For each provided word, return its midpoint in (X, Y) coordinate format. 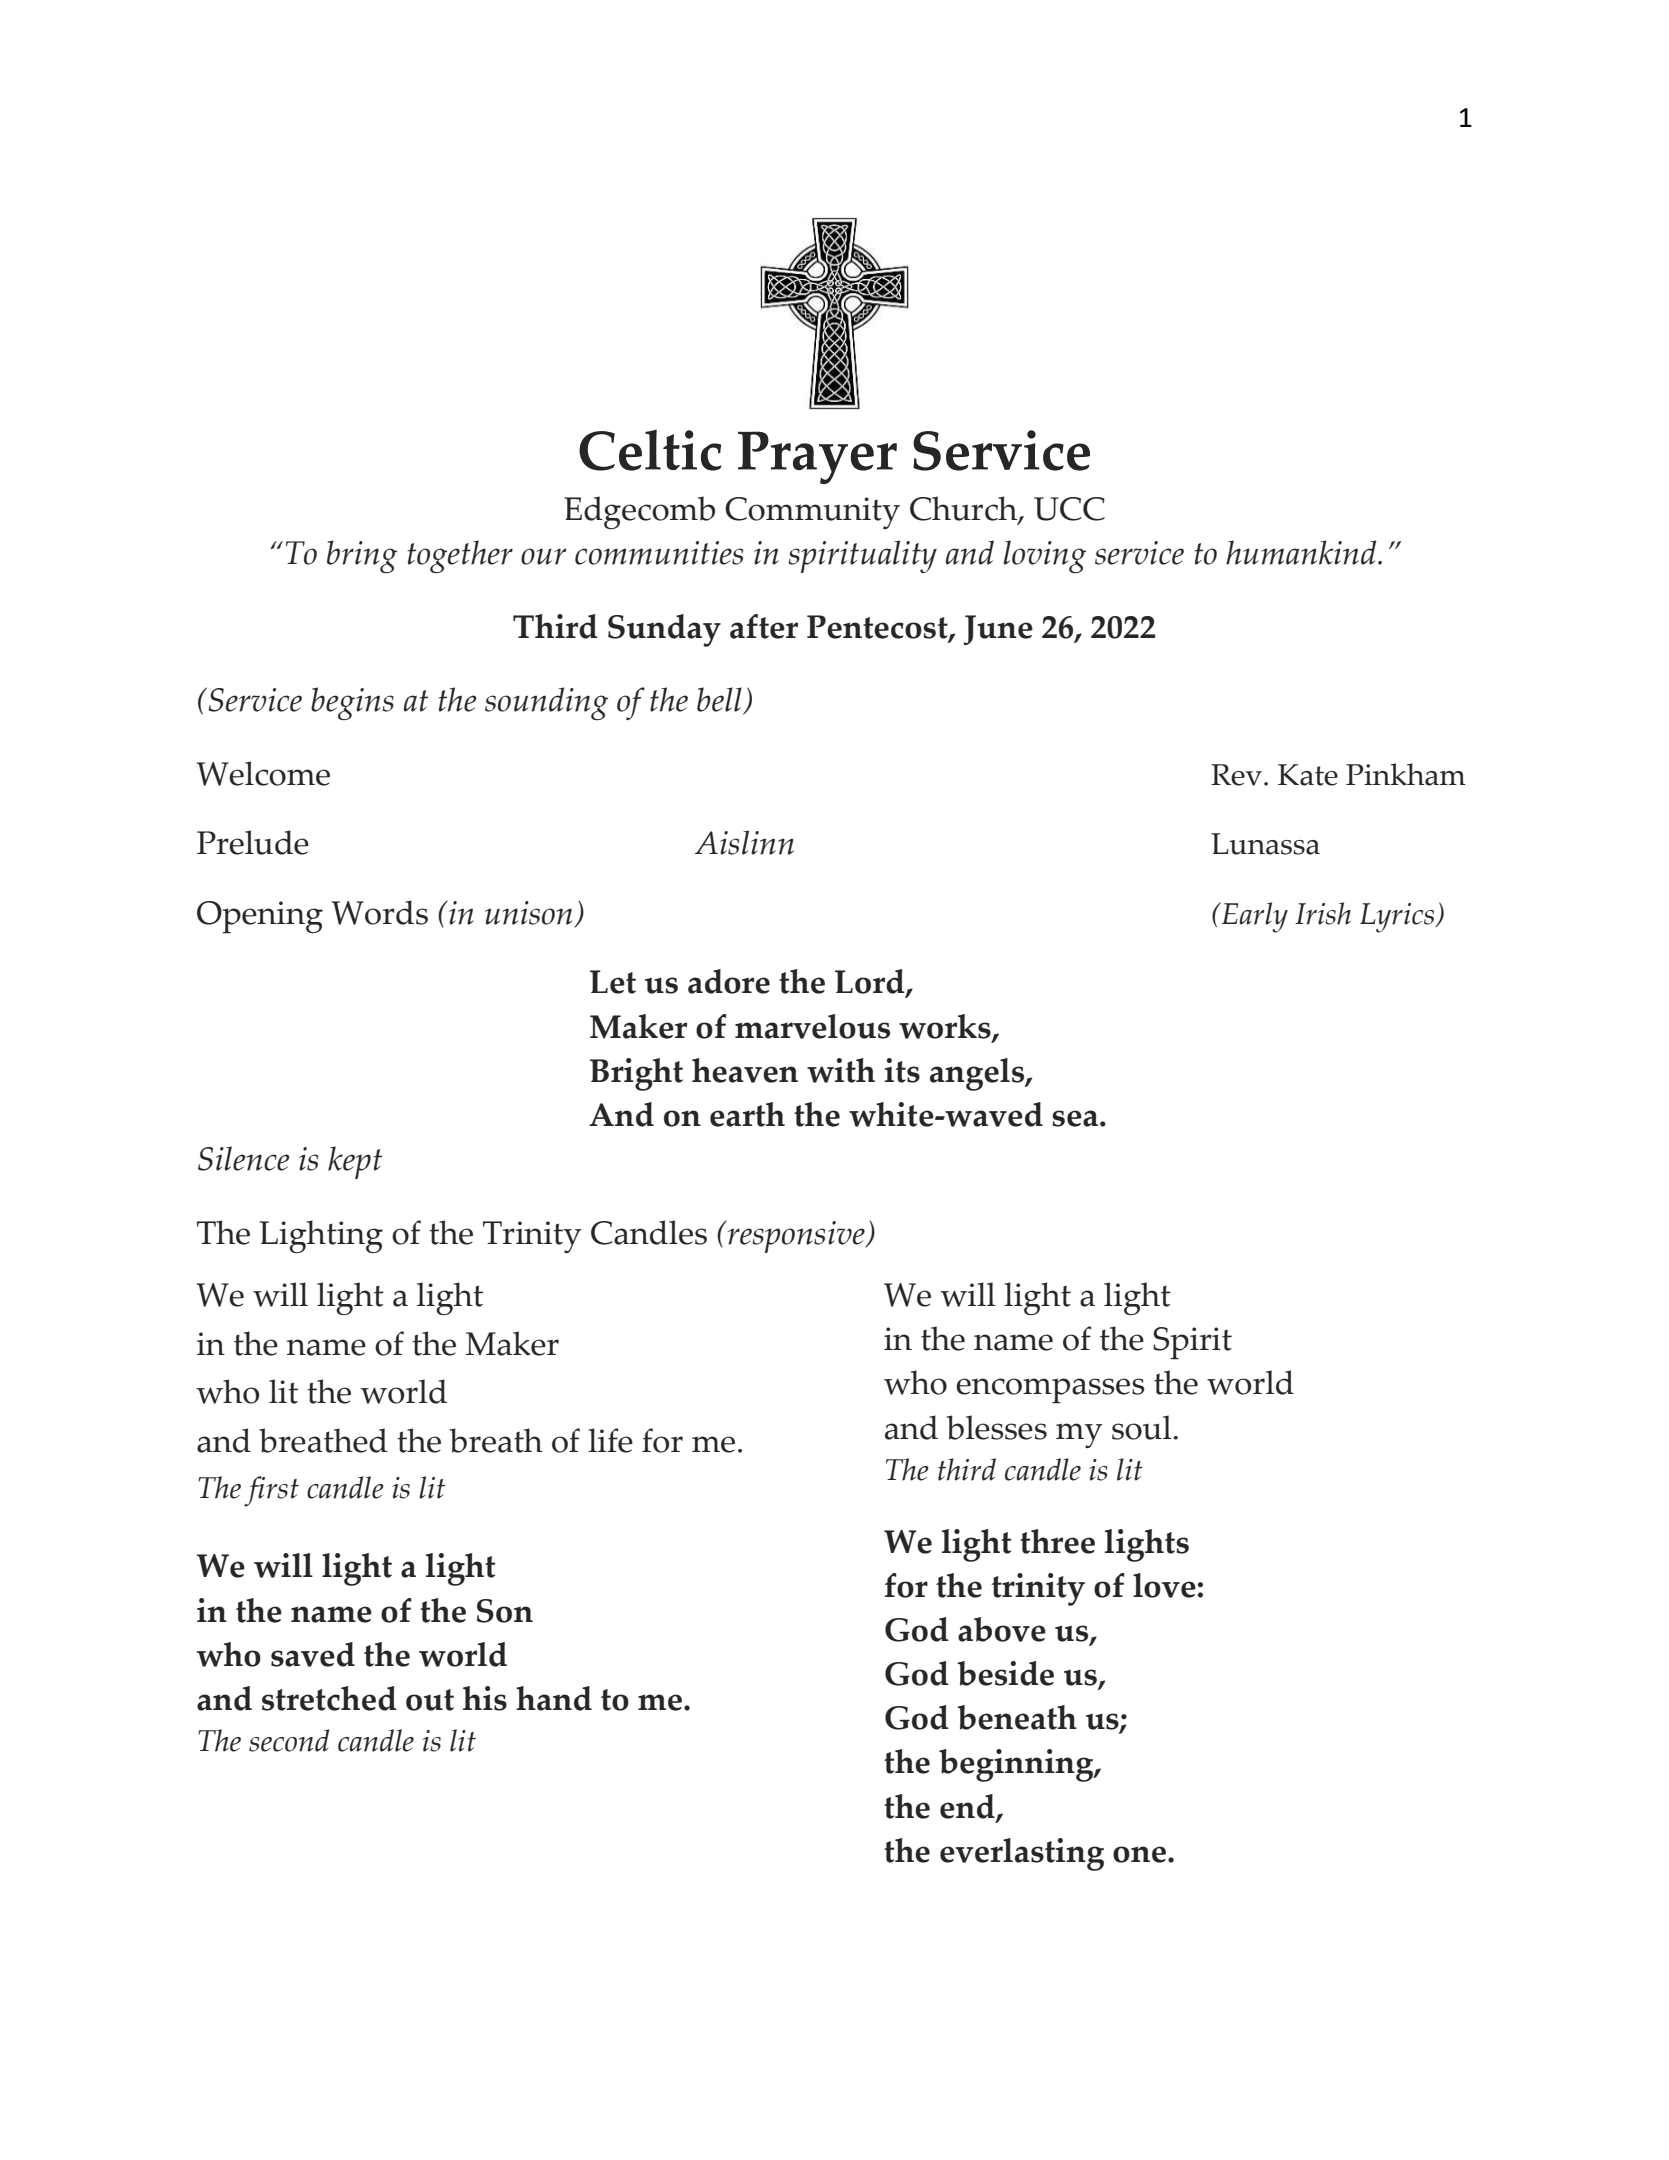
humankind (1302, 552)
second (289, 1740)
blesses (997, 1427)
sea (1075, 1118)
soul (1143, 1427)
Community (812, 513)
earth (747, 1114)
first (271, 1491)
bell (720, 701)
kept (355, 1162)
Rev (1236, 775)
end (968, 1807)
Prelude (253, 842)
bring (362, 556)
